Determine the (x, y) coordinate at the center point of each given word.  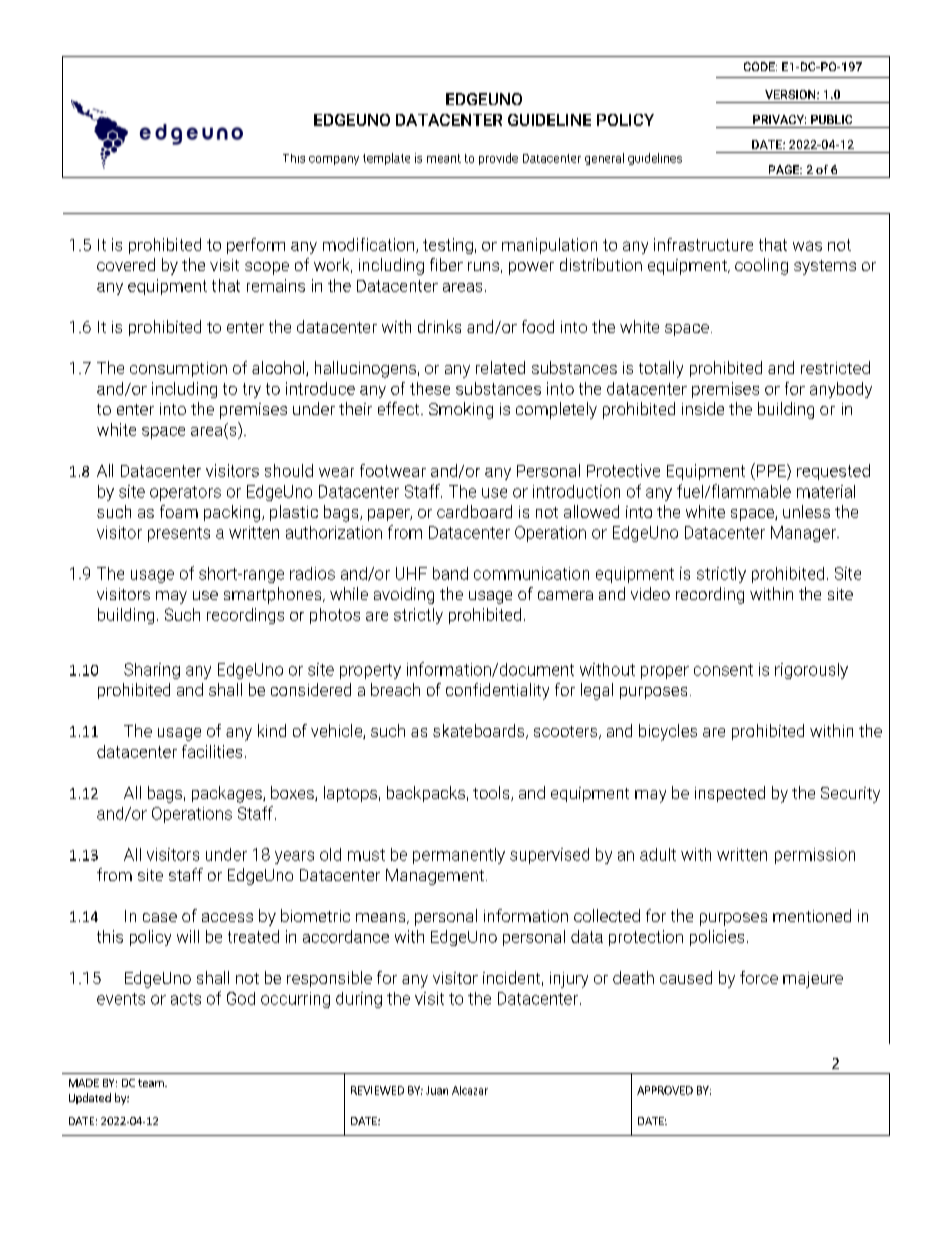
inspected (730, 794)
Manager (804, 534)
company (334, 160)
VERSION (791, 94)
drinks (439, 326)
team (152, 1083)
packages (228, 794)
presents (179, 534)
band (450, 573)
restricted (835, 367)
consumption (178, 369)
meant (444, 158)
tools (492, 793)
